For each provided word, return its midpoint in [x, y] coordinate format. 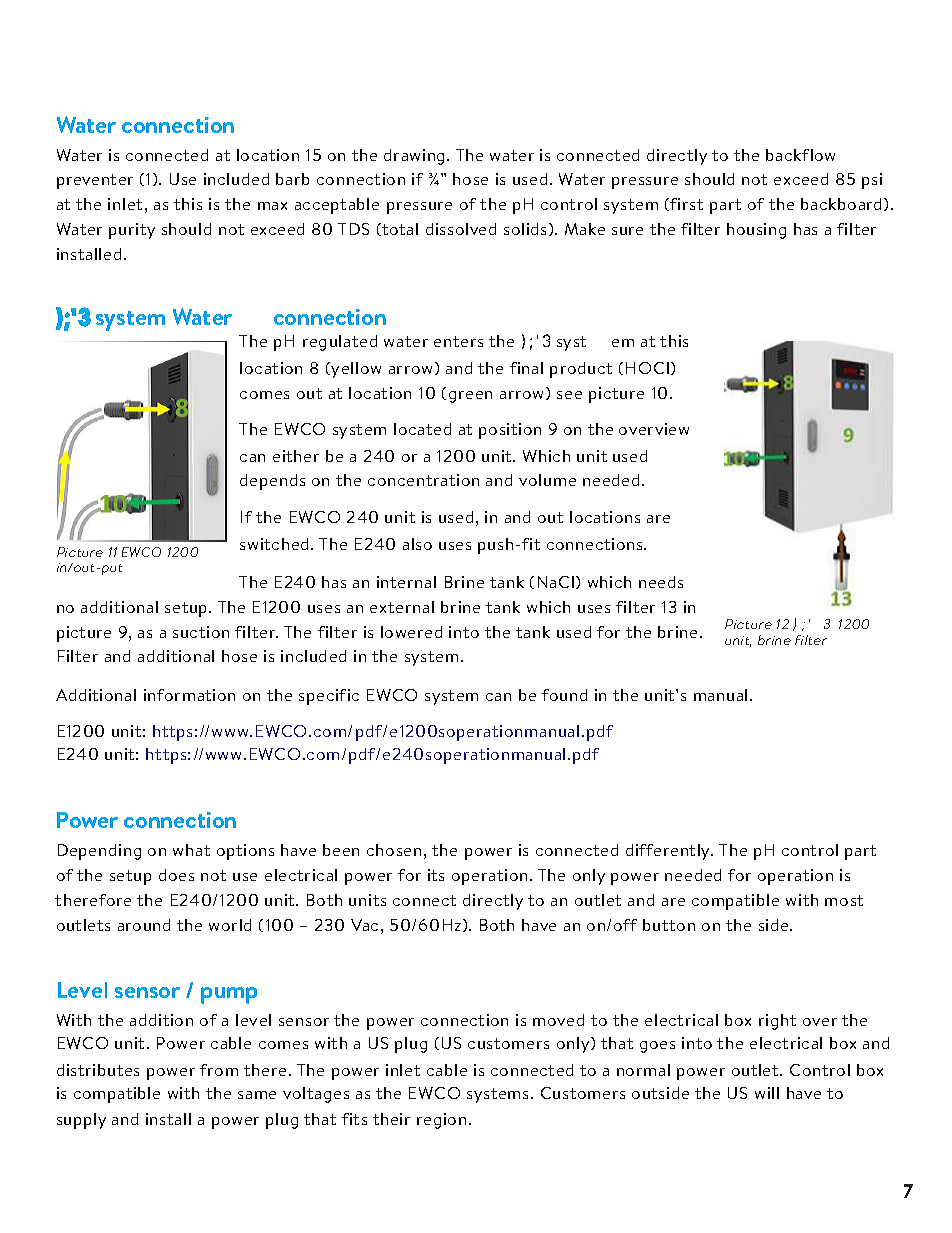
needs [661, 582]
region [441, 1121]
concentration [423, 480]
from [219, 1070]
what [191, 850]
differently [669, 852]
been [341, 850]
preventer [95, 181]
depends [272, 482]
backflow [800, 155]
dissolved [461, 229]
